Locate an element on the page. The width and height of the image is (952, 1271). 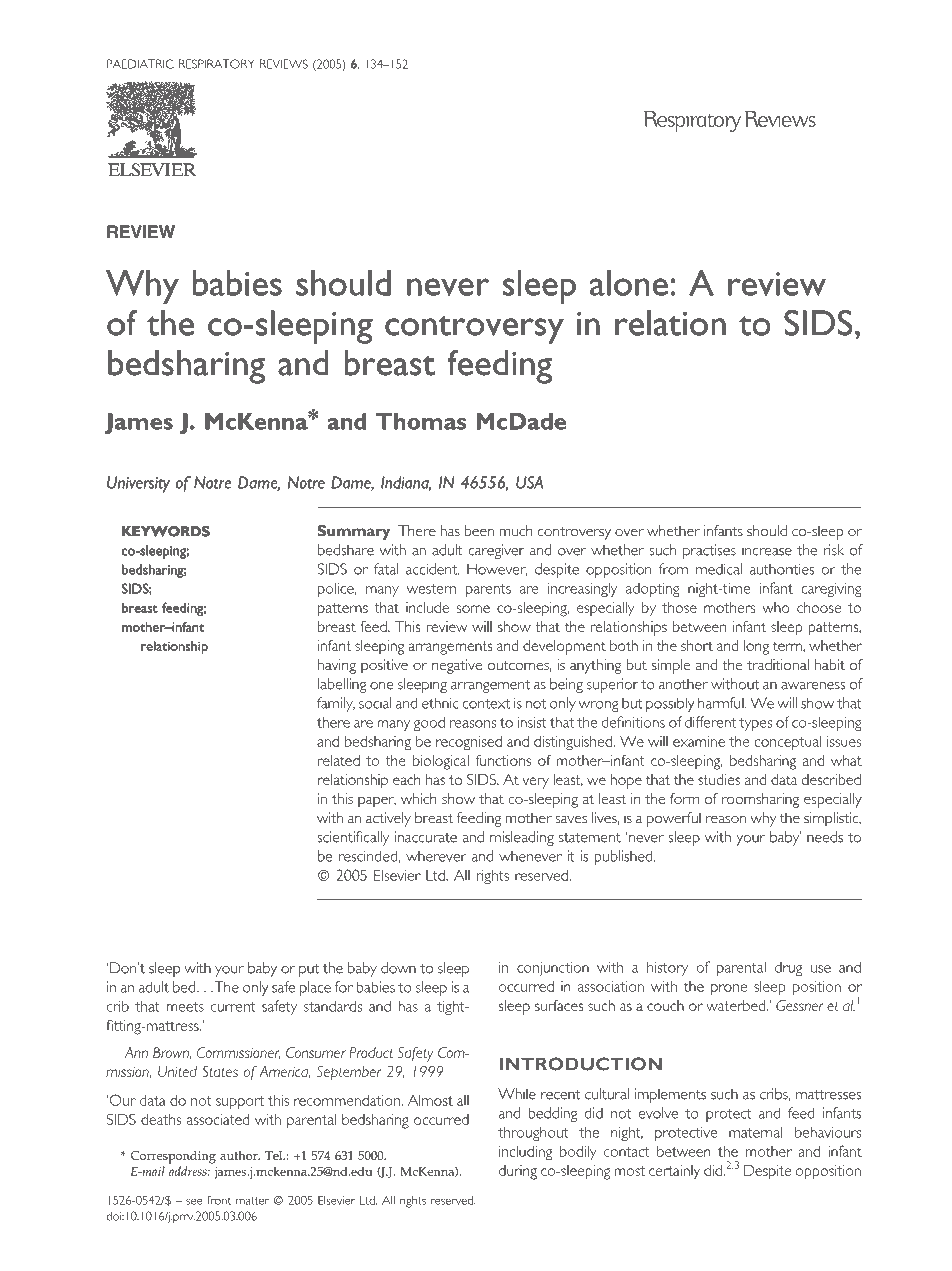
types is located at coordinates (755, 724).
